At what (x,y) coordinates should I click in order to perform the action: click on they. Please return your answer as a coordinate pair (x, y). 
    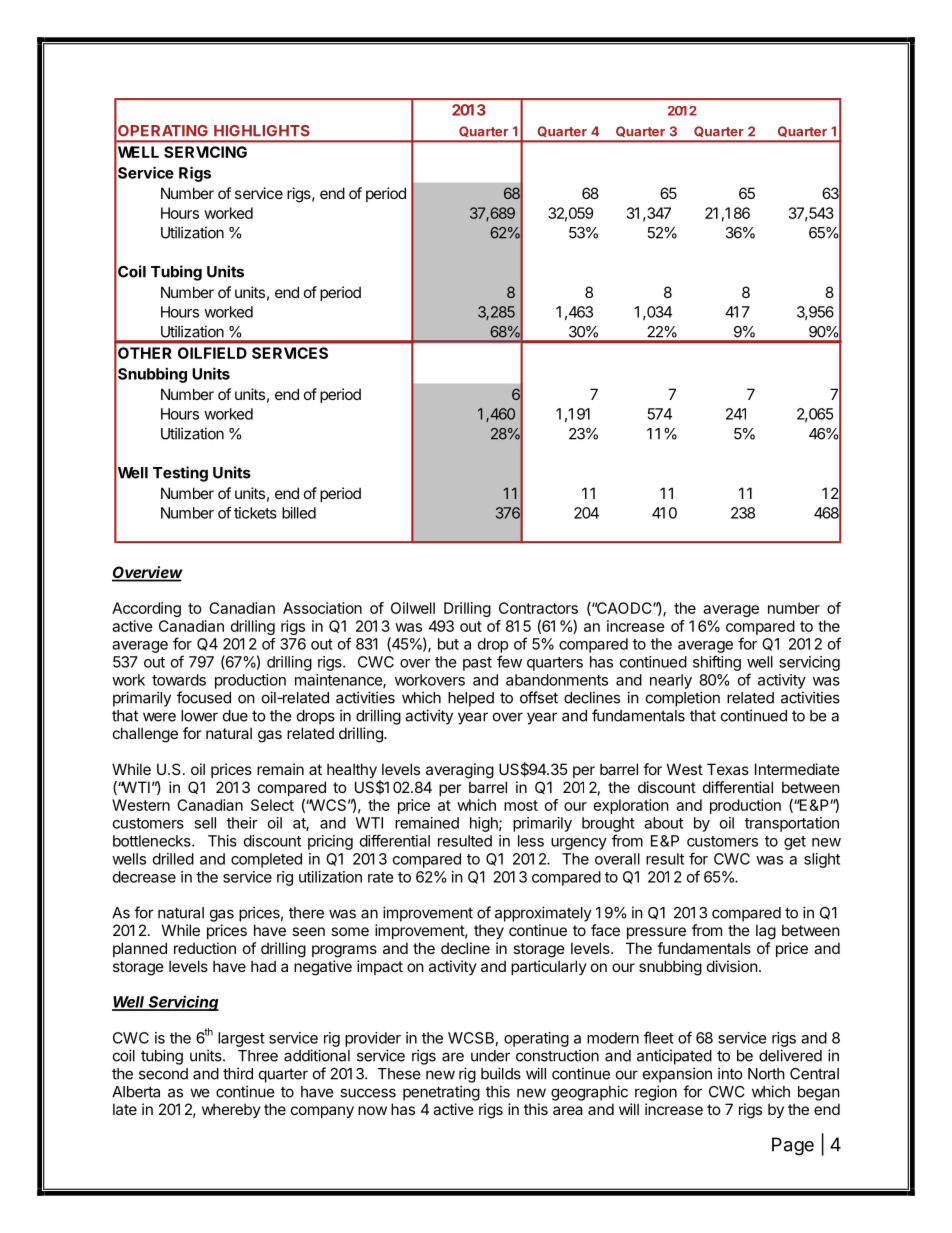
    Looking at the image, I should click on (489, 931).
